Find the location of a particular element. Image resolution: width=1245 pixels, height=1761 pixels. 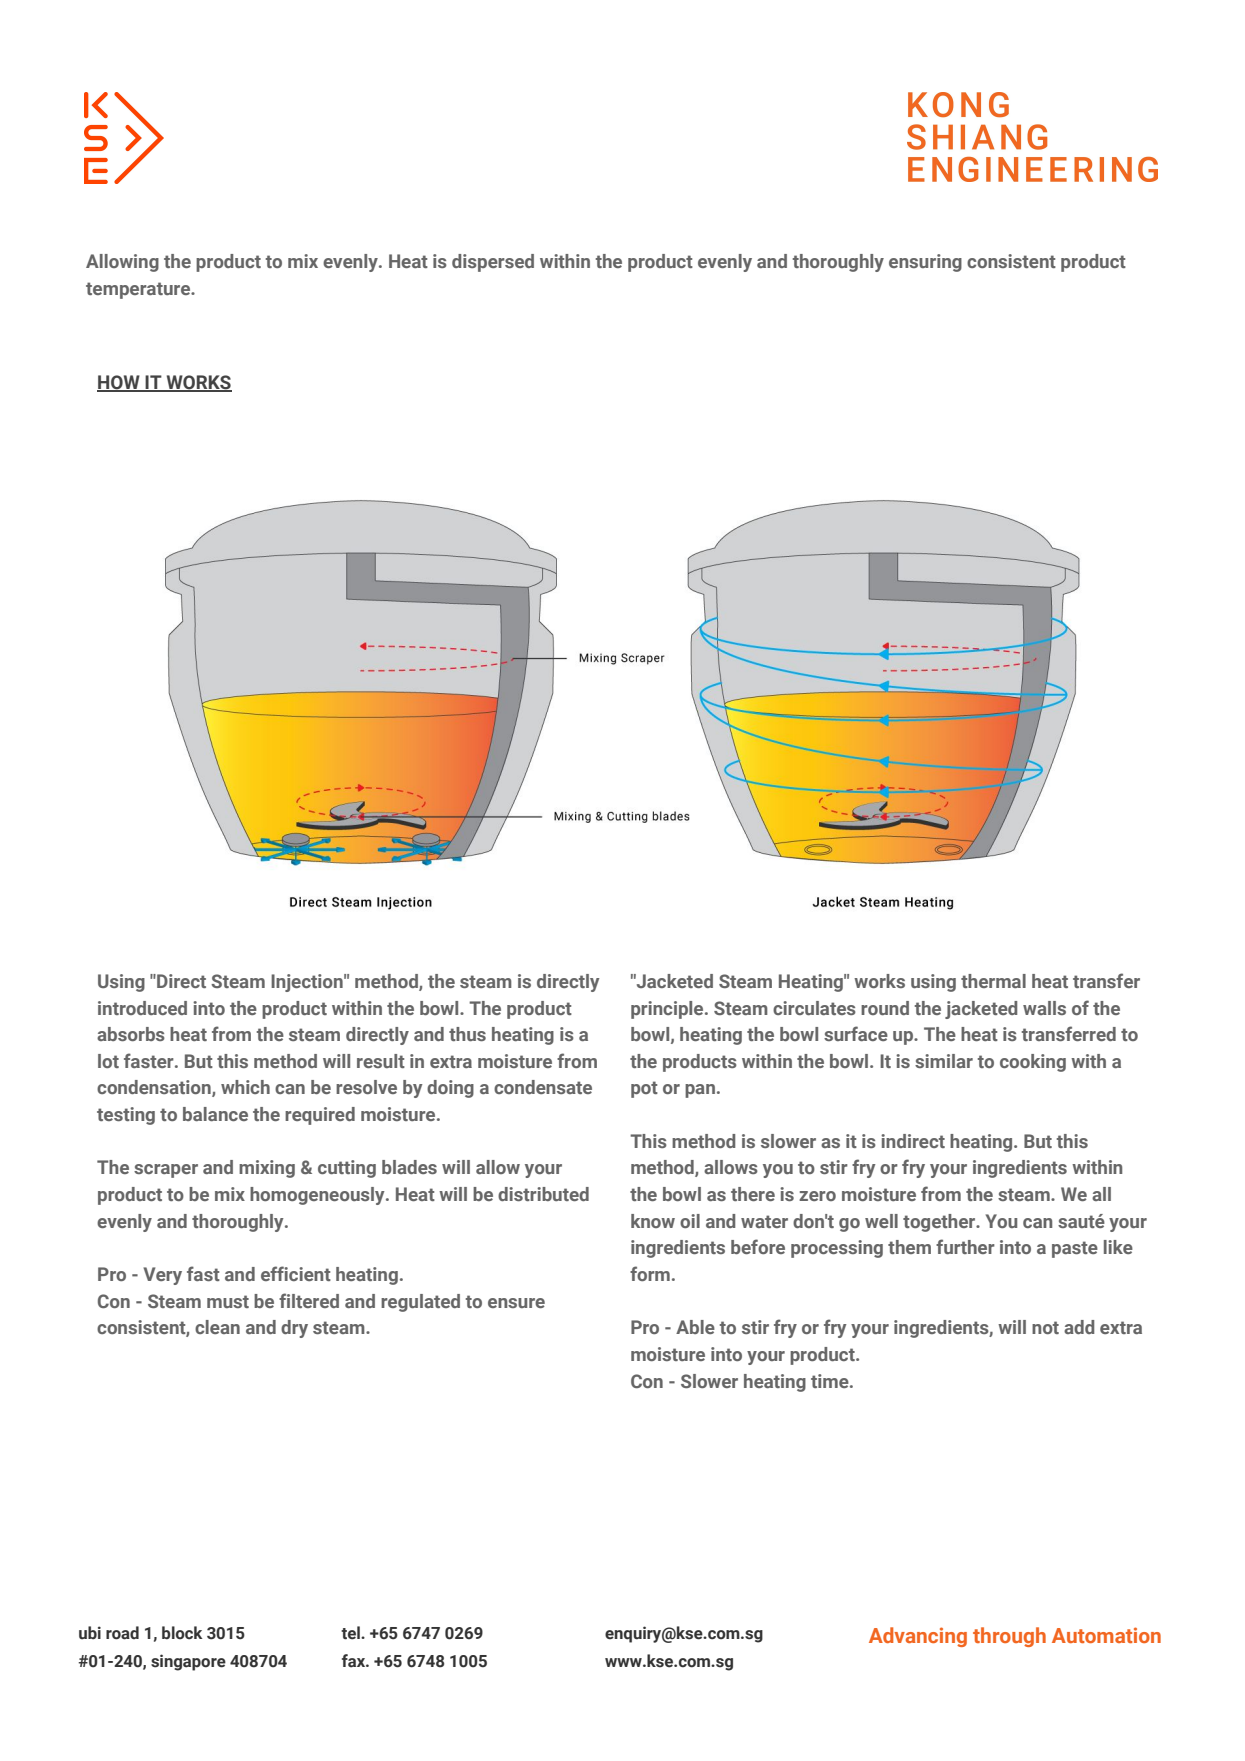

thermal is located at coordinates (993, 981).
